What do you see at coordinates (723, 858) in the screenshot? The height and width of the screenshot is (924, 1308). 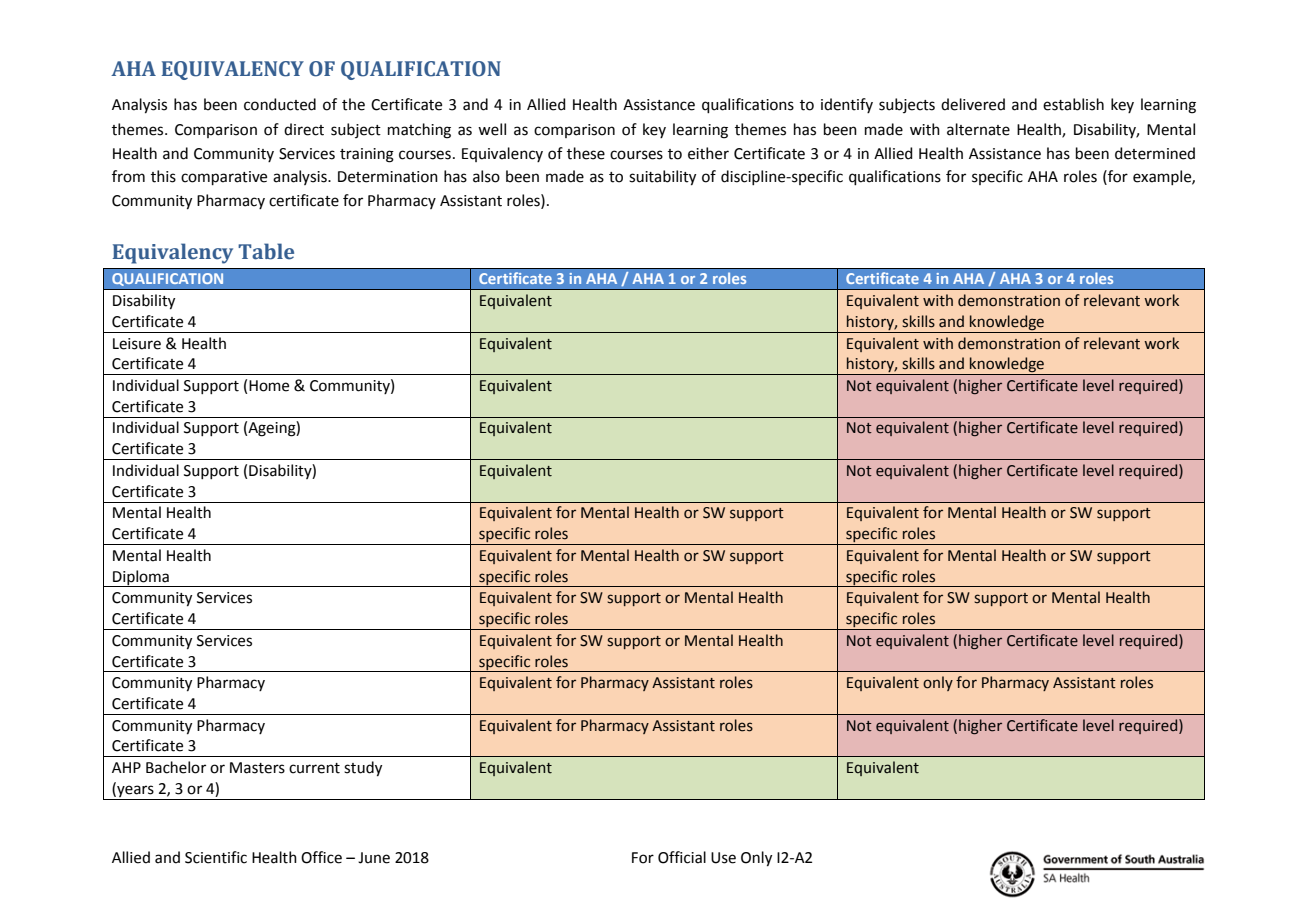 I see `Use` at bounding box center [723, 858].
